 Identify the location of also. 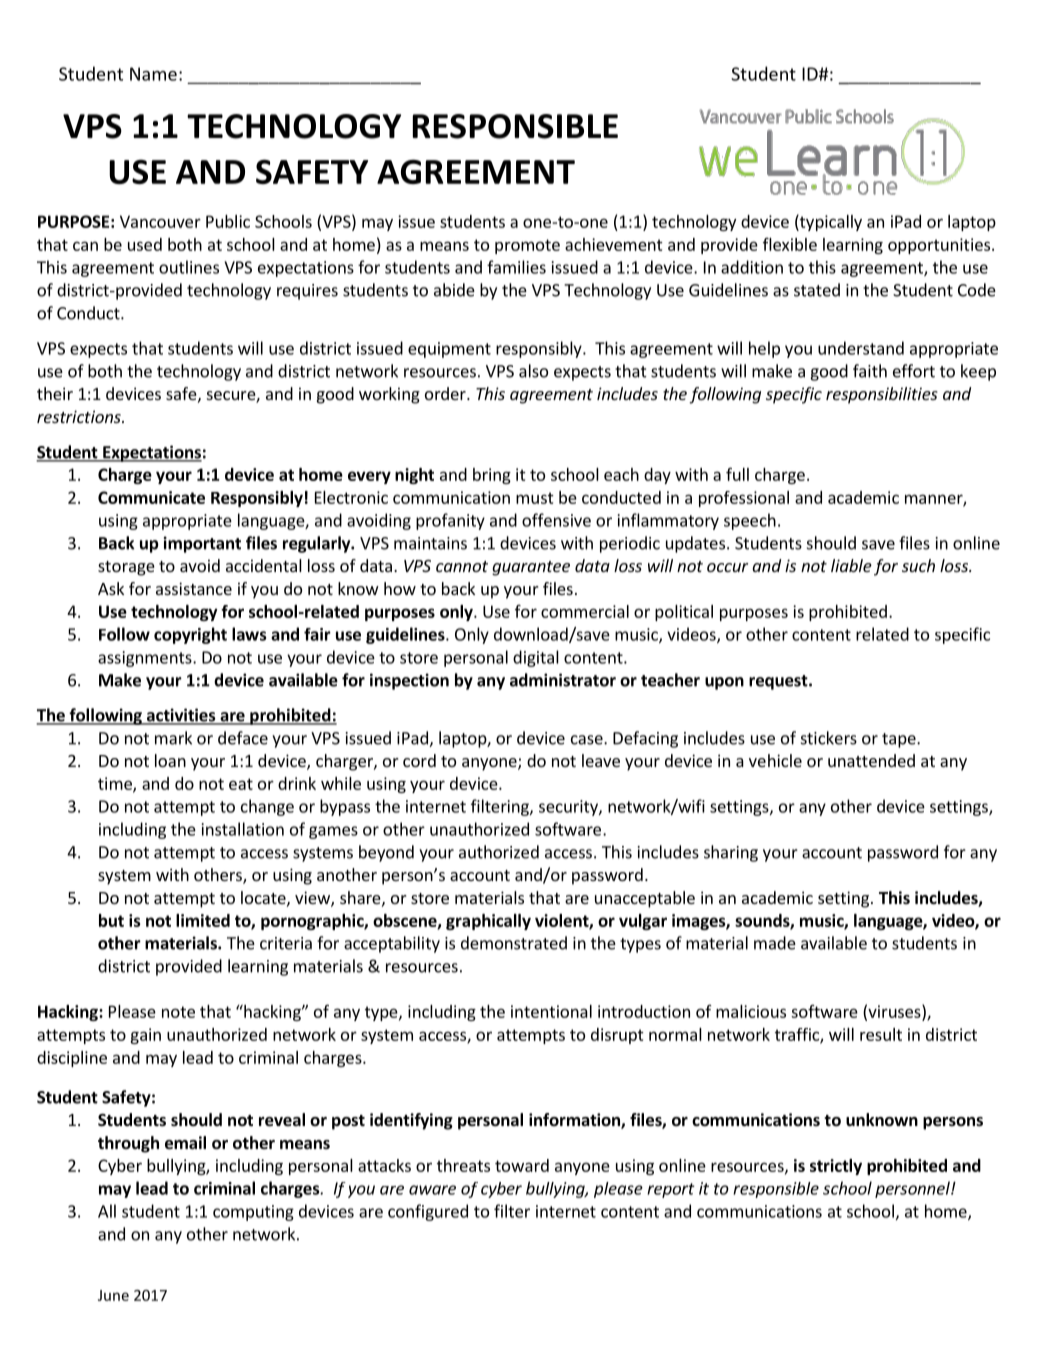
(533, 371).
